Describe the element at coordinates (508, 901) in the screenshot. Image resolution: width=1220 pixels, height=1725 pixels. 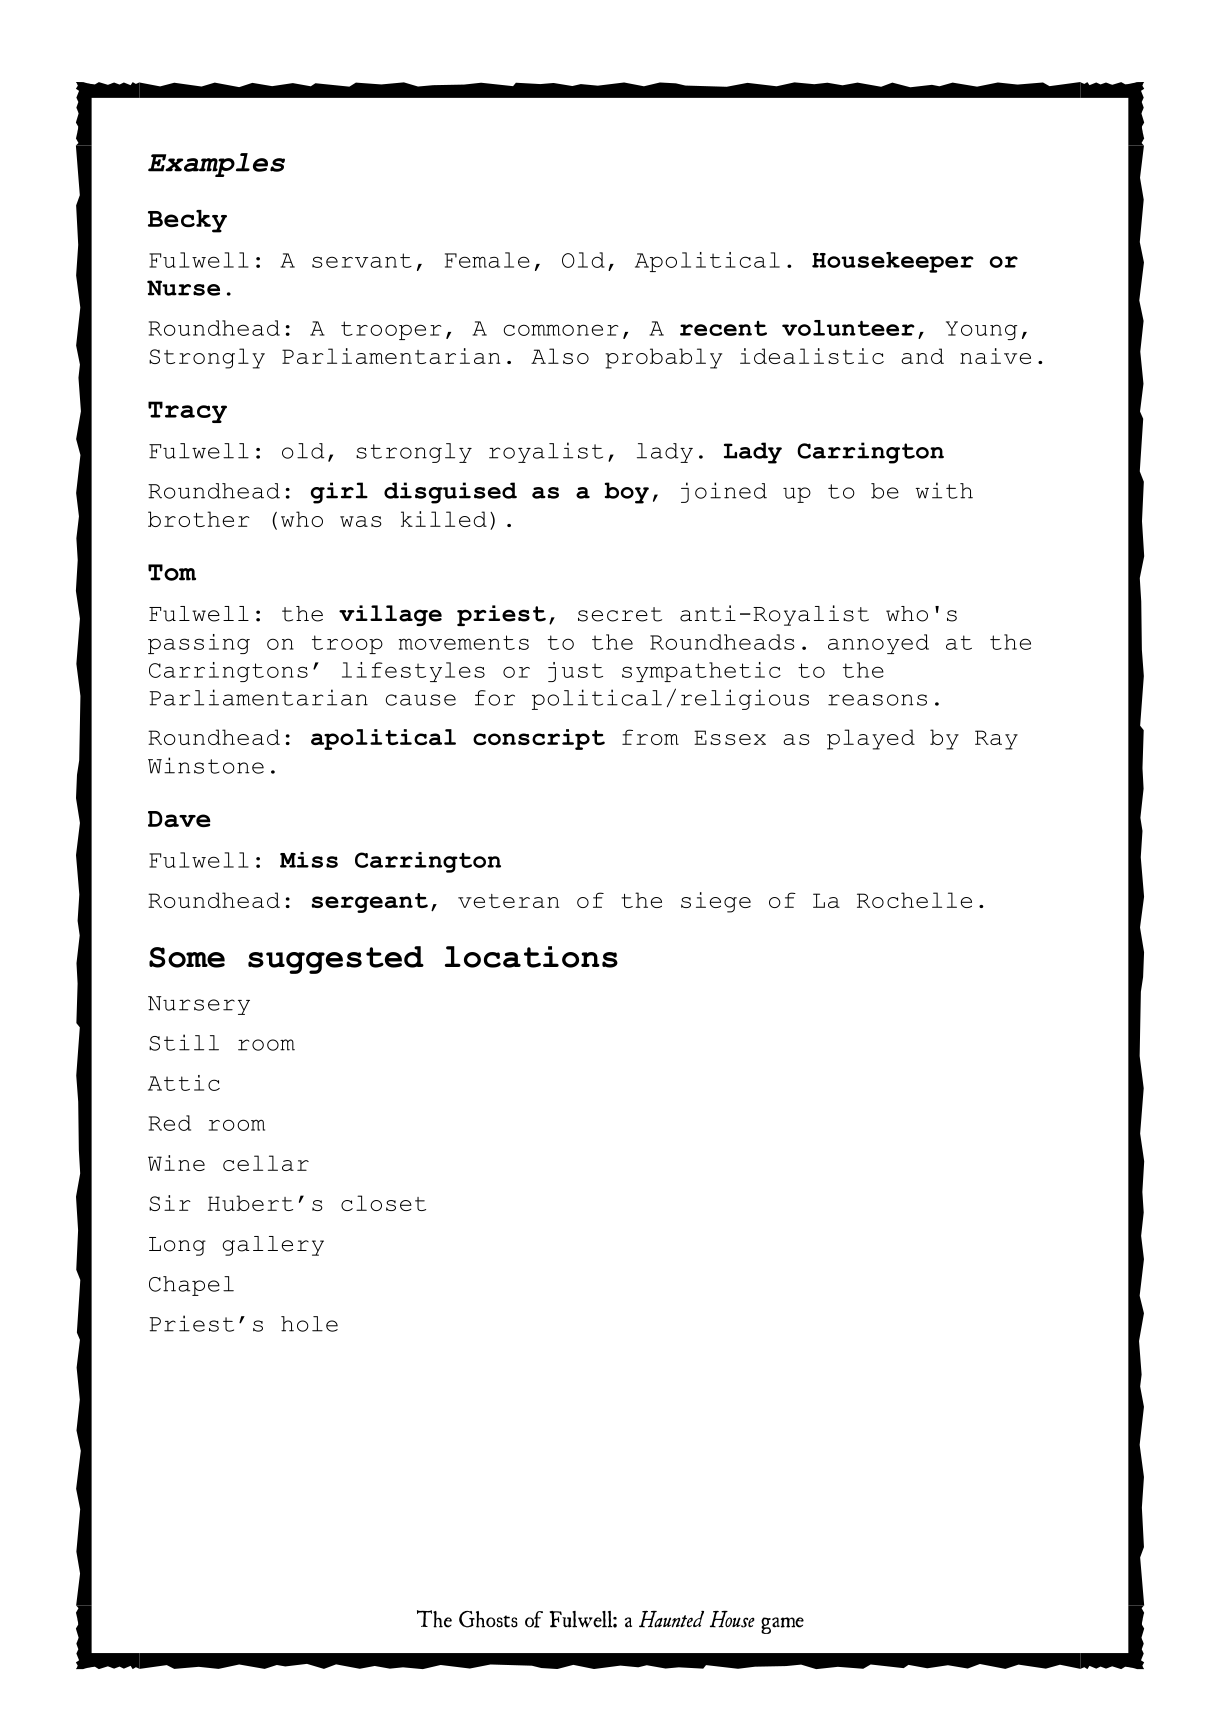
I see `veteran` at that location.
